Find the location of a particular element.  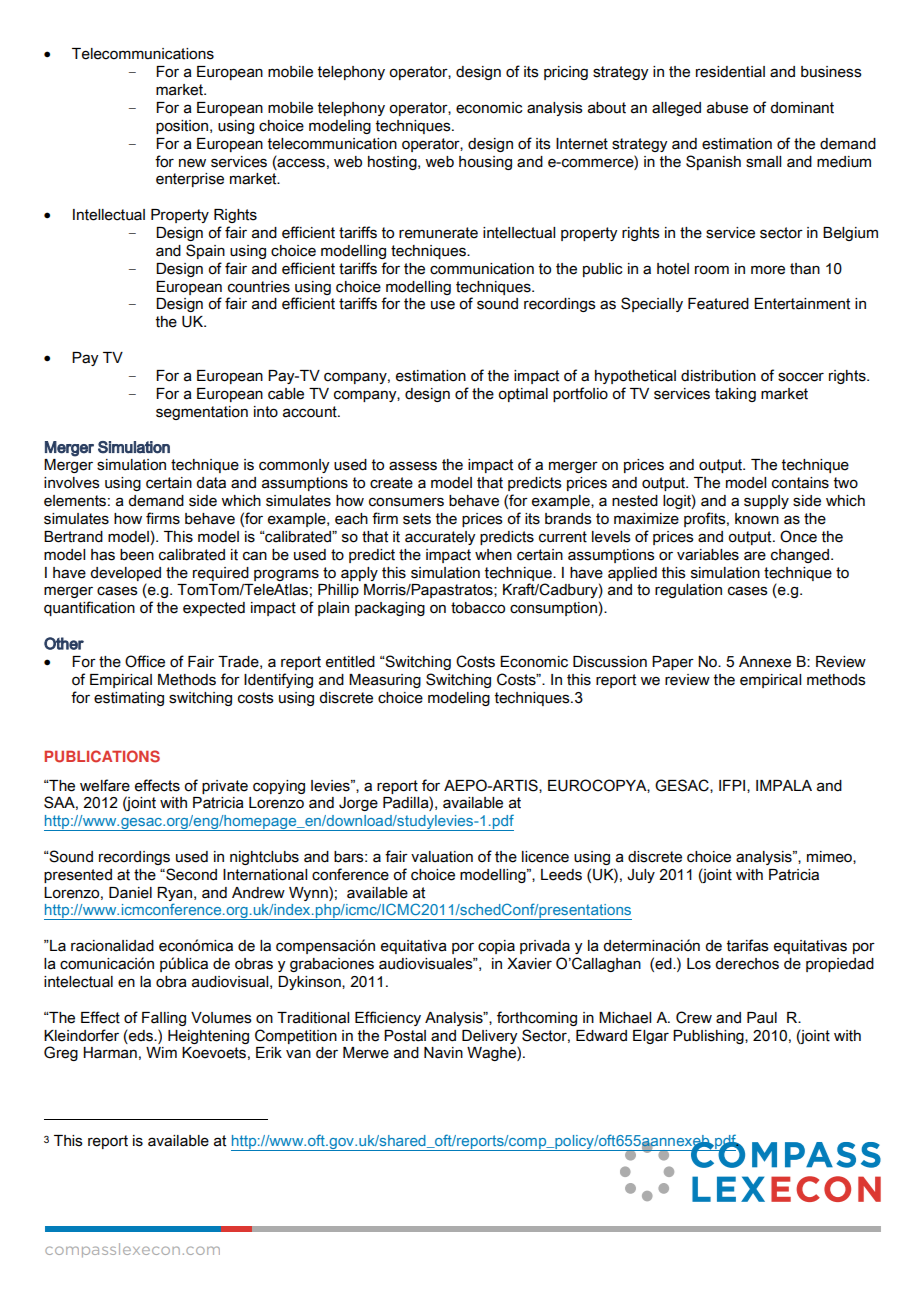

been is located at coordinates (137, 555).
